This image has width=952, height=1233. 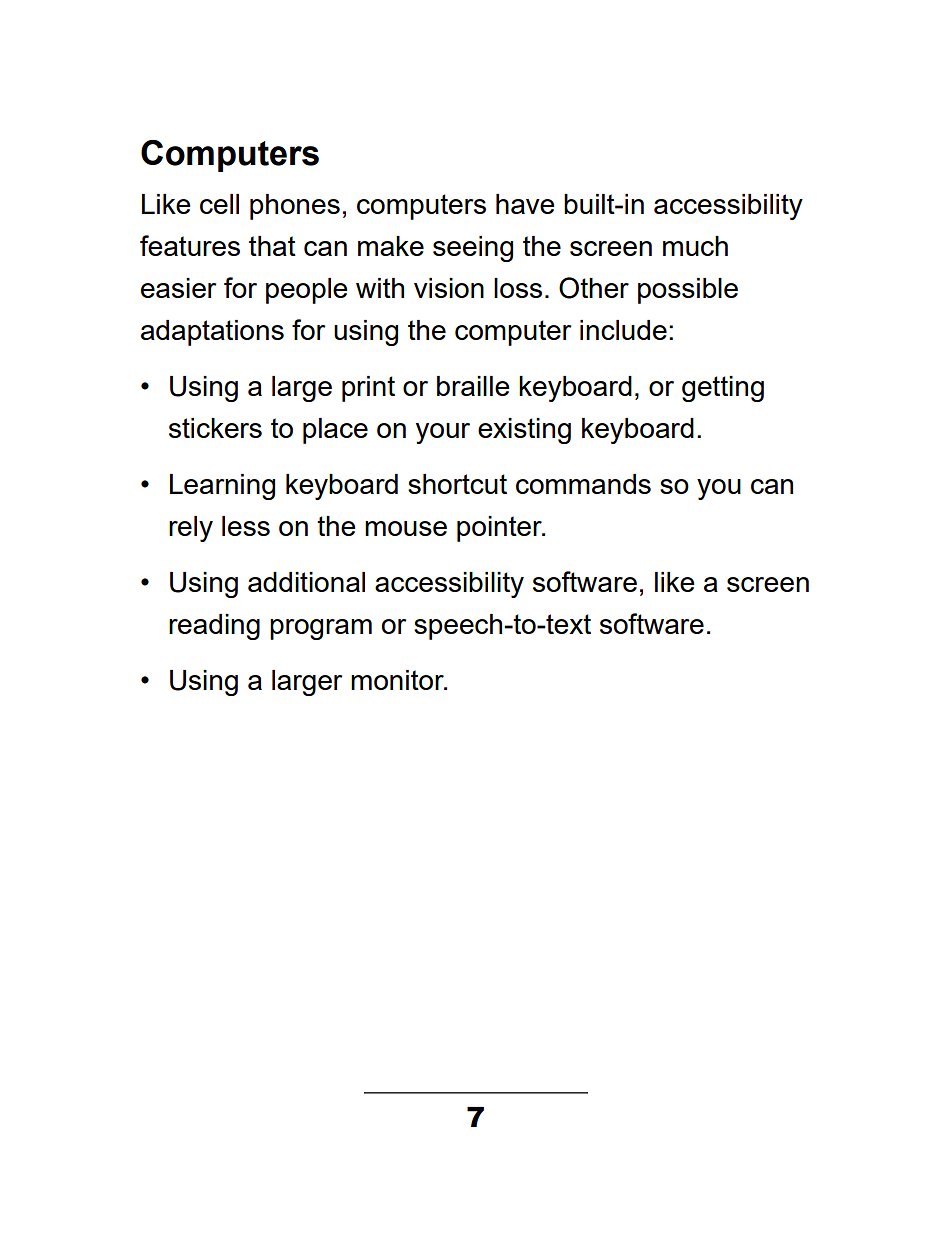 I want to click on adaptations, so click(x=212, y=333).
